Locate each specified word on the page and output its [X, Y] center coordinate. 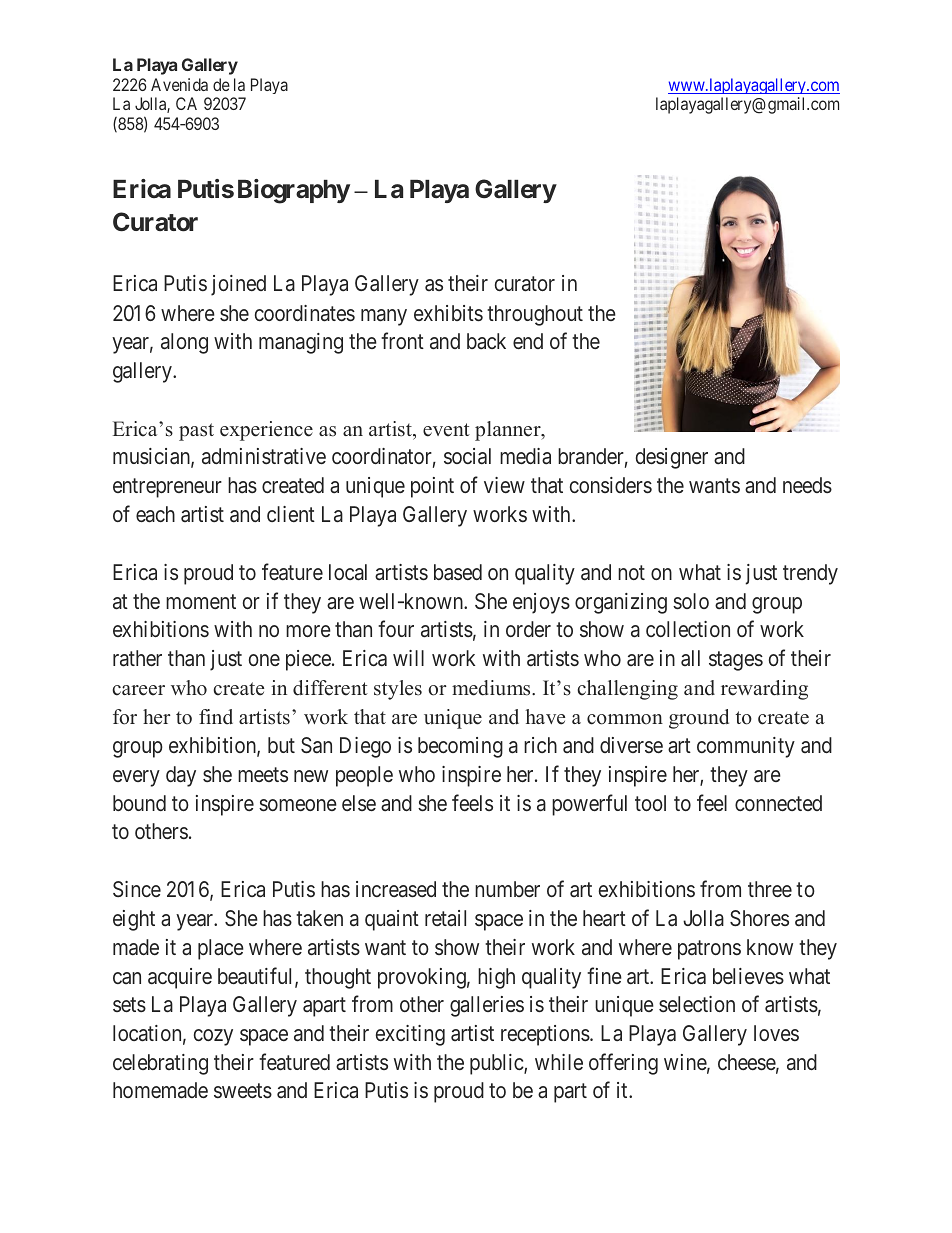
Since [137, 889]
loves [776, 1033]
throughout [535, 315]
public [497, 1064]
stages [736, 661]
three [770, 889]
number [507, 889]
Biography [294, 191]
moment [201, 601]
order [528, 629]
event [446, 430]
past [196, 432]
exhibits [448, 313]
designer [672, 458]
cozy [213, 1037]
